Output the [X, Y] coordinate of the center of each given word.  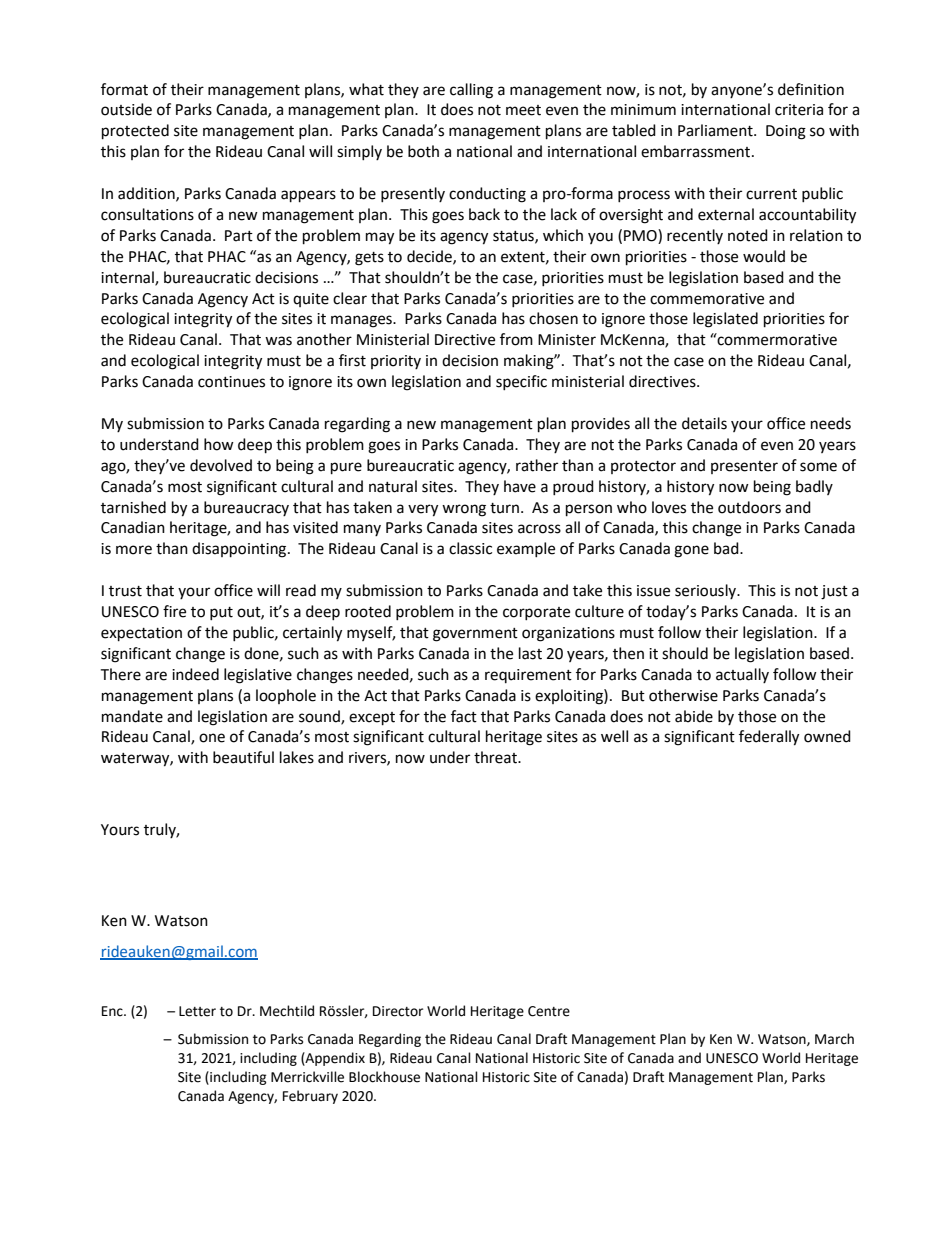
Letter [197, 1011]
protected [135, 132]
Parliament [716, 130]
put [221, 613]
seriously [707, 591]
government [475, 635]
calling [471, 91]
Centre [549, 1011]
